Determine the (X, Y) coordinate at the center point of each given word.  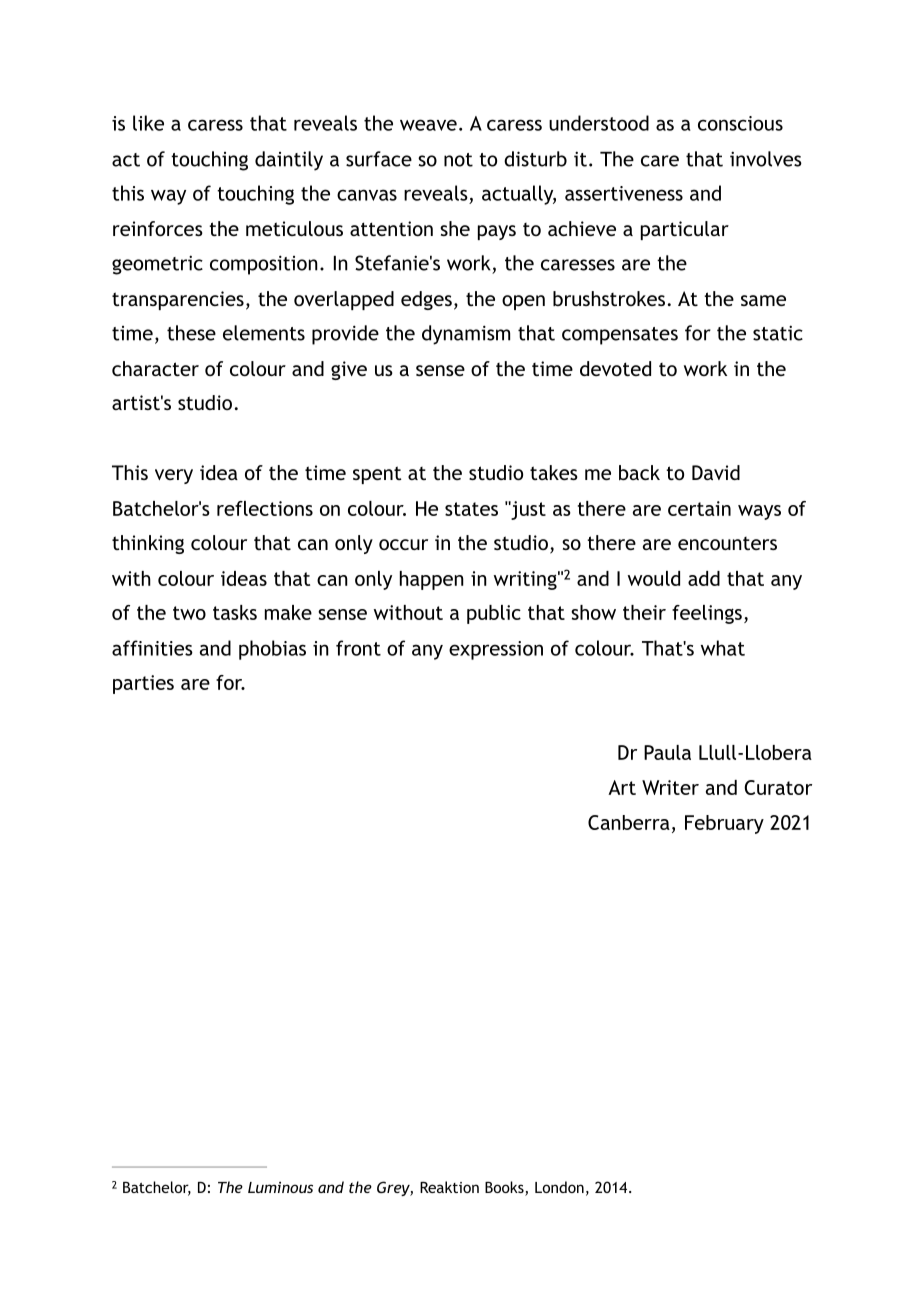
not (458, 160)
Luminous (280, 1187)
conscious (740, 123)
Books (505, 1188)
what (723, 648)
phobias (272, 650)
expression (496, 650)
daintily (289, 161)
